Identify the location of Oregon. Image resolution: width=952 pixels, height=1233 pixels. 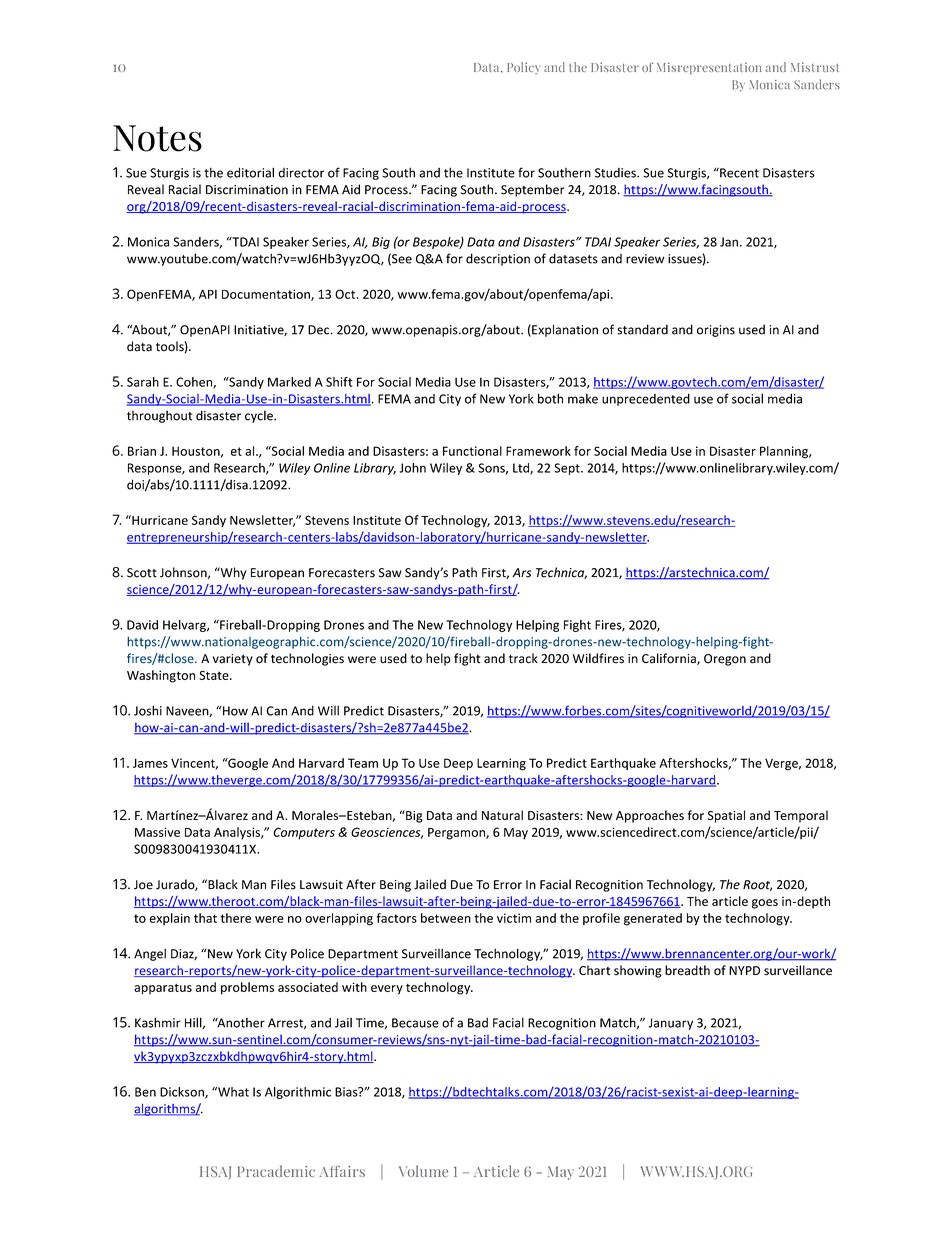
(725, 660).
